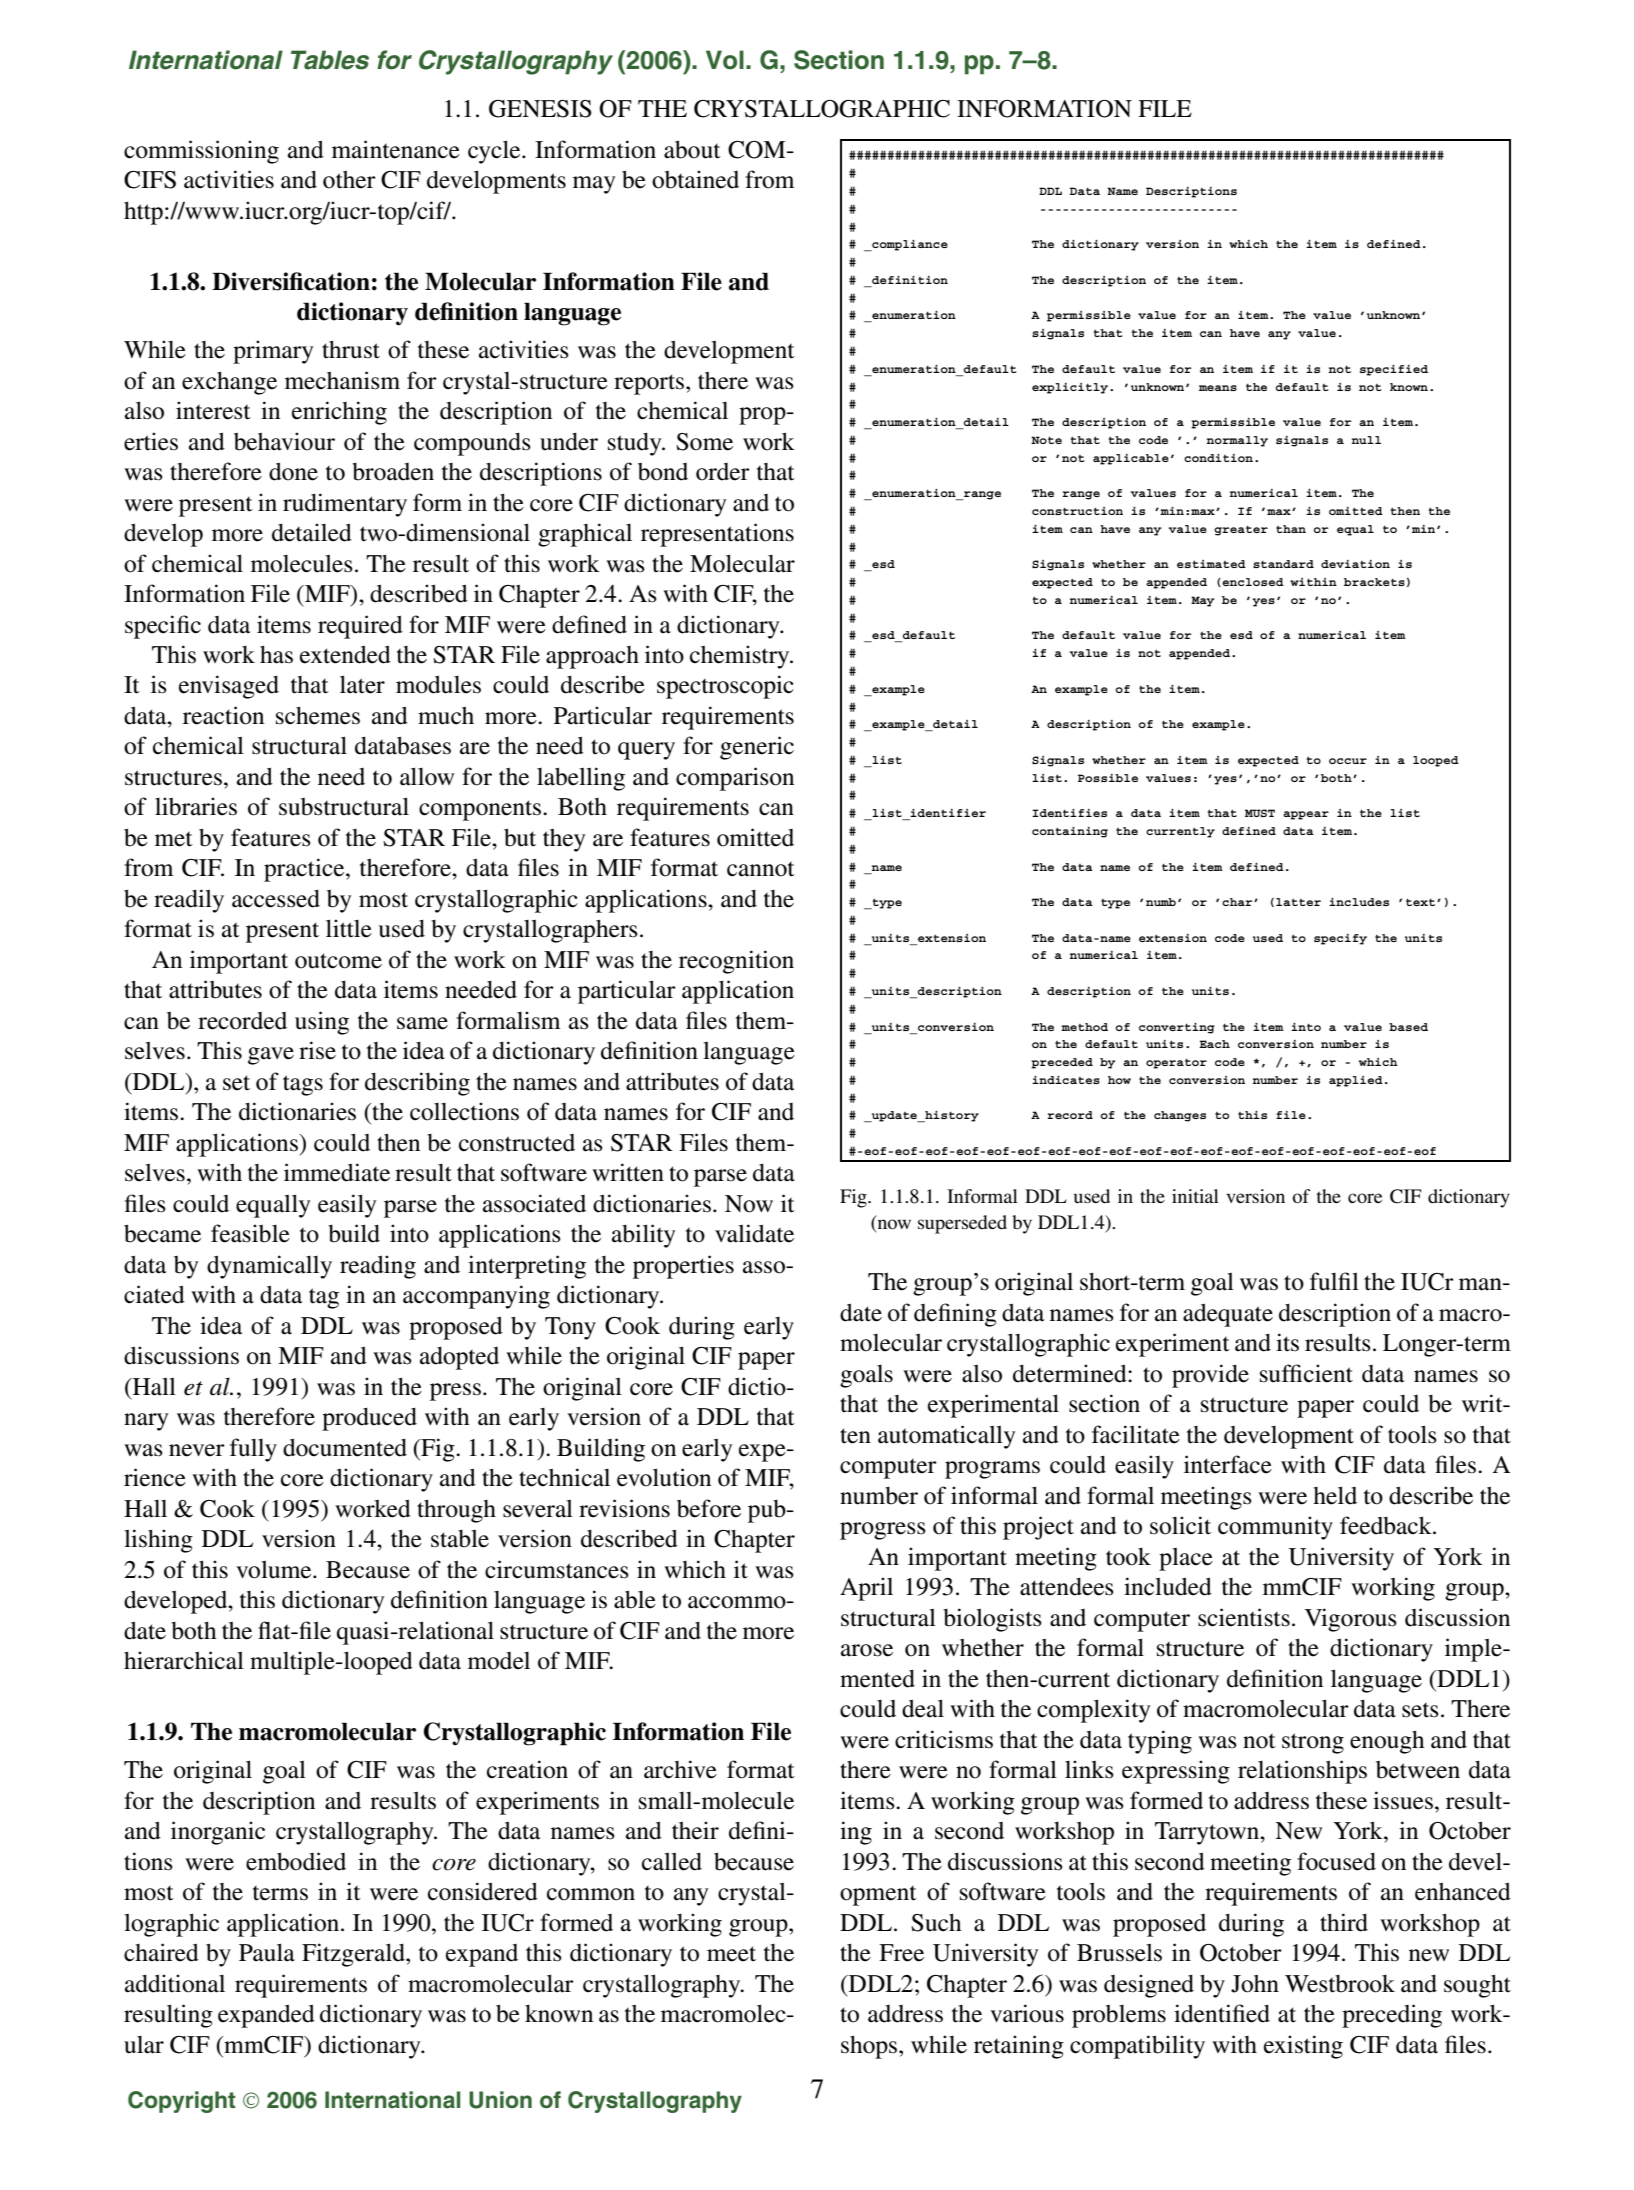 Image resolution: width=1634 pixels, height=2190 pixels. I want to click on Free, so click(901, 1953).
